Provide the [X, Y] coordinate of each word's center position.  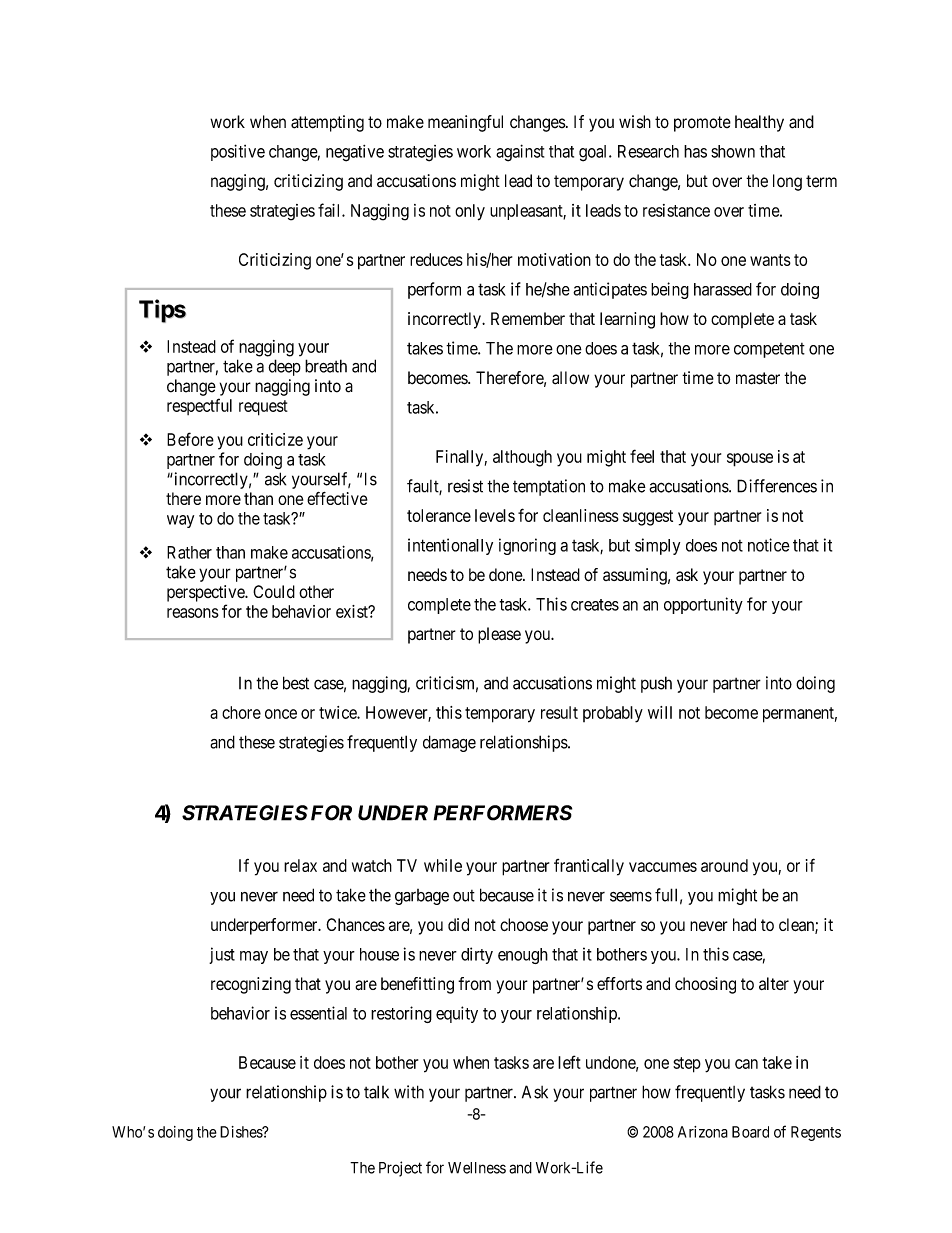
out [464, 896]
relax [300, 865]
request [263, 408]
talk [376, 1092]
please [499, 635]
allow [570, 378]
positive [238, 152]
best [296, 683]
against [520, 153]
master [758, 378]
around [724, 865]
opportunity [703, 605]
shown [733, 151]
